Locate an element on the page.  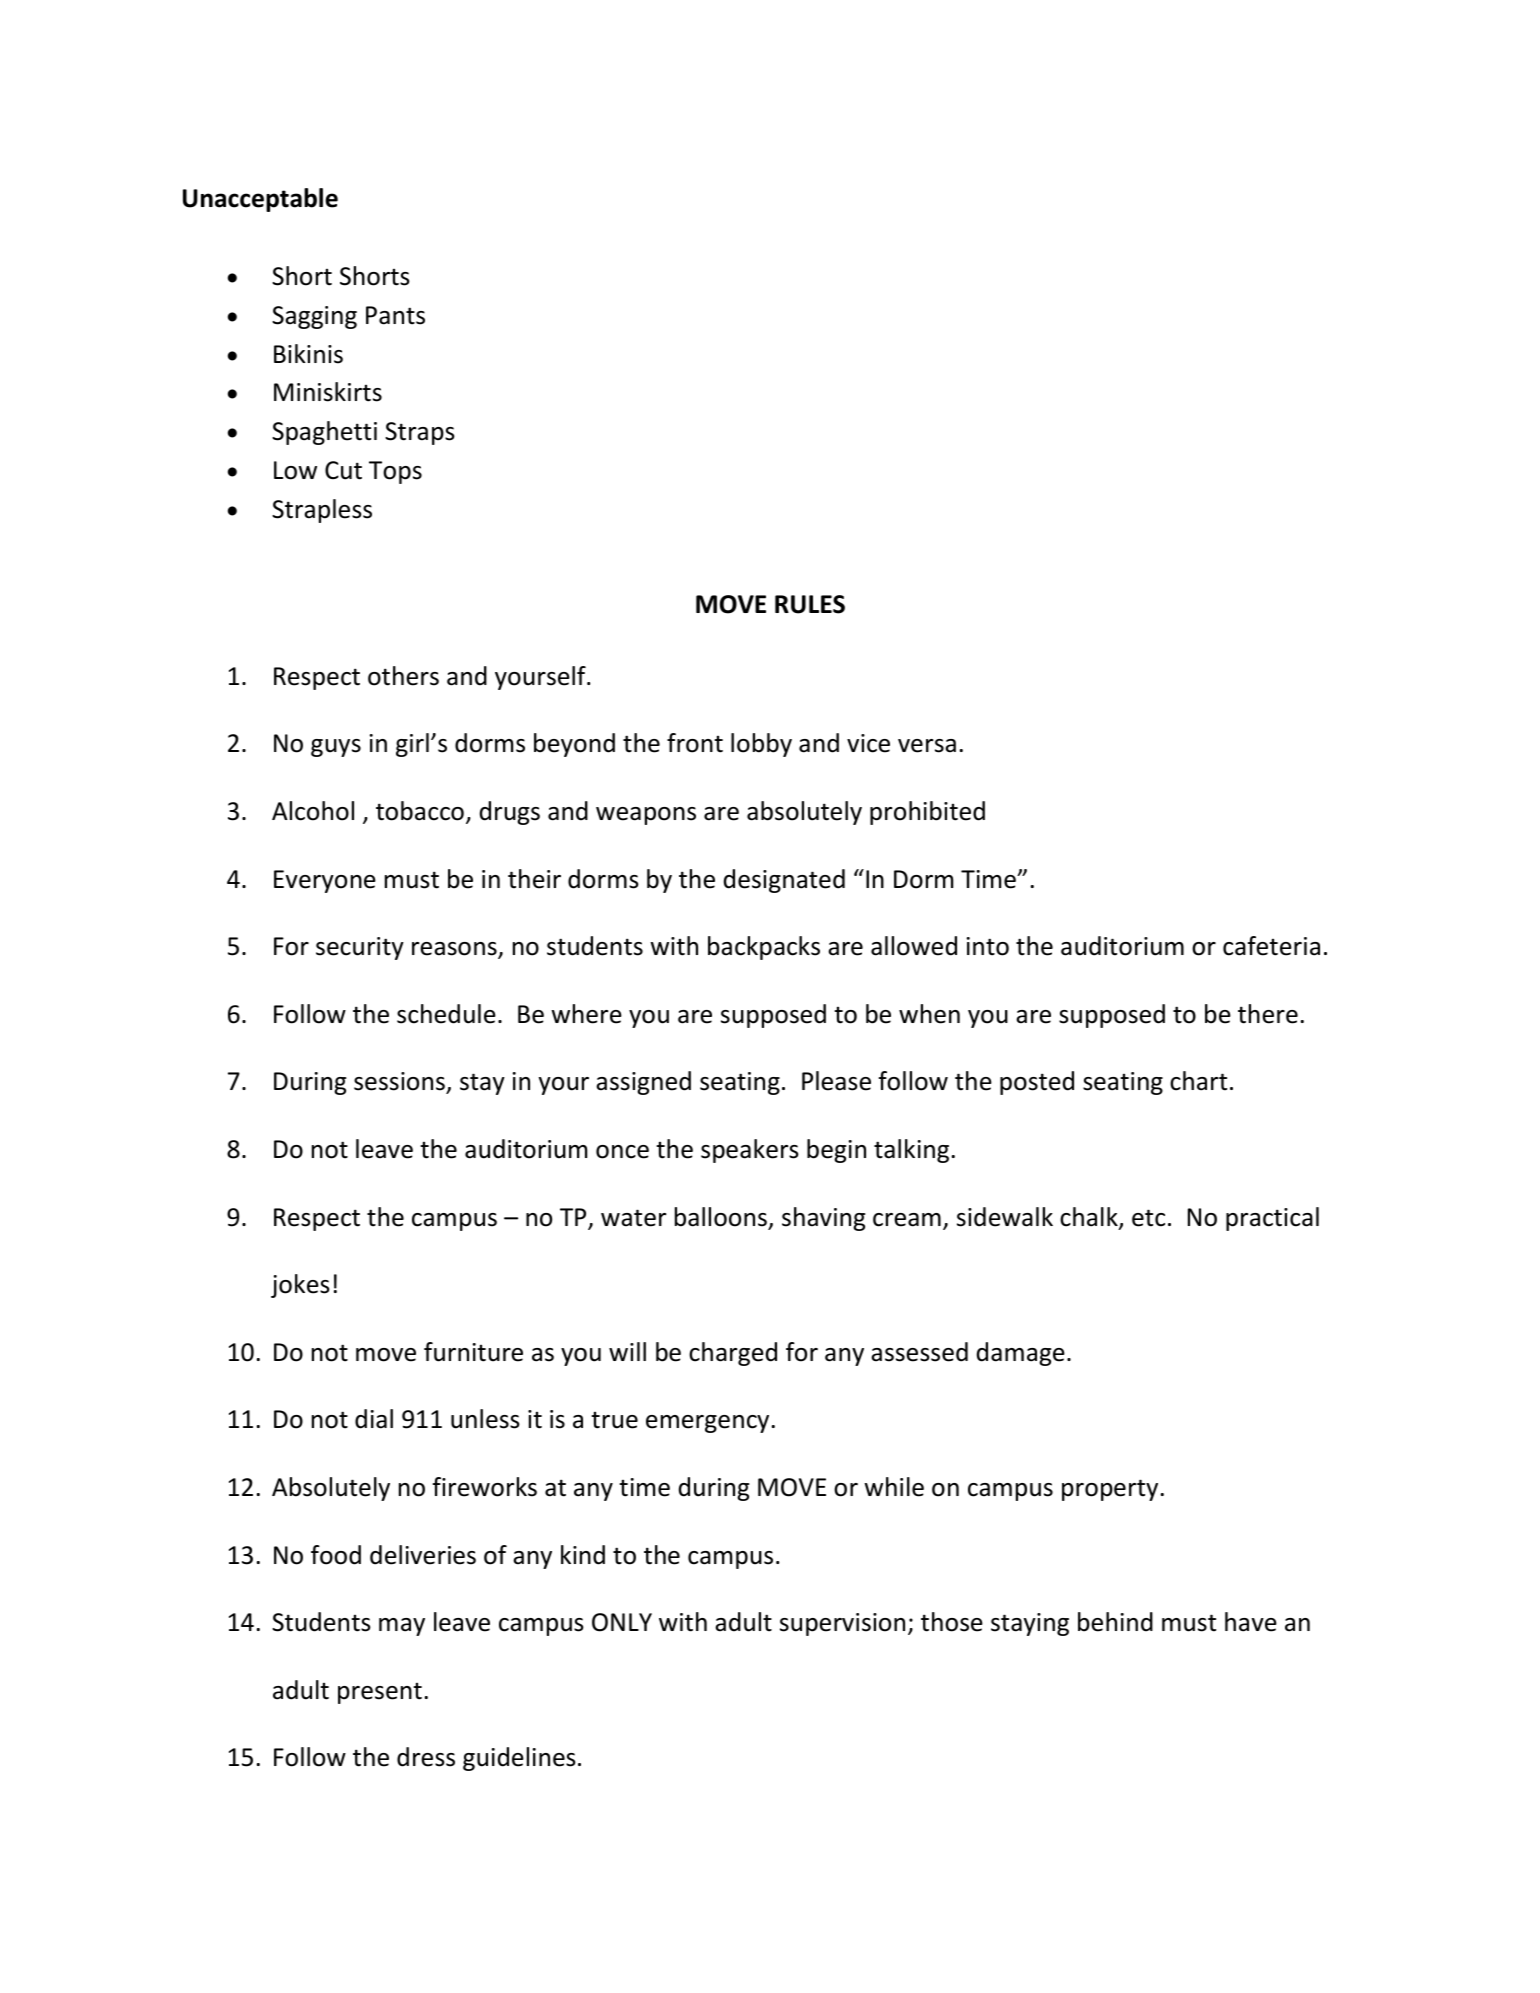
security is located at coordinates (360, 948).
